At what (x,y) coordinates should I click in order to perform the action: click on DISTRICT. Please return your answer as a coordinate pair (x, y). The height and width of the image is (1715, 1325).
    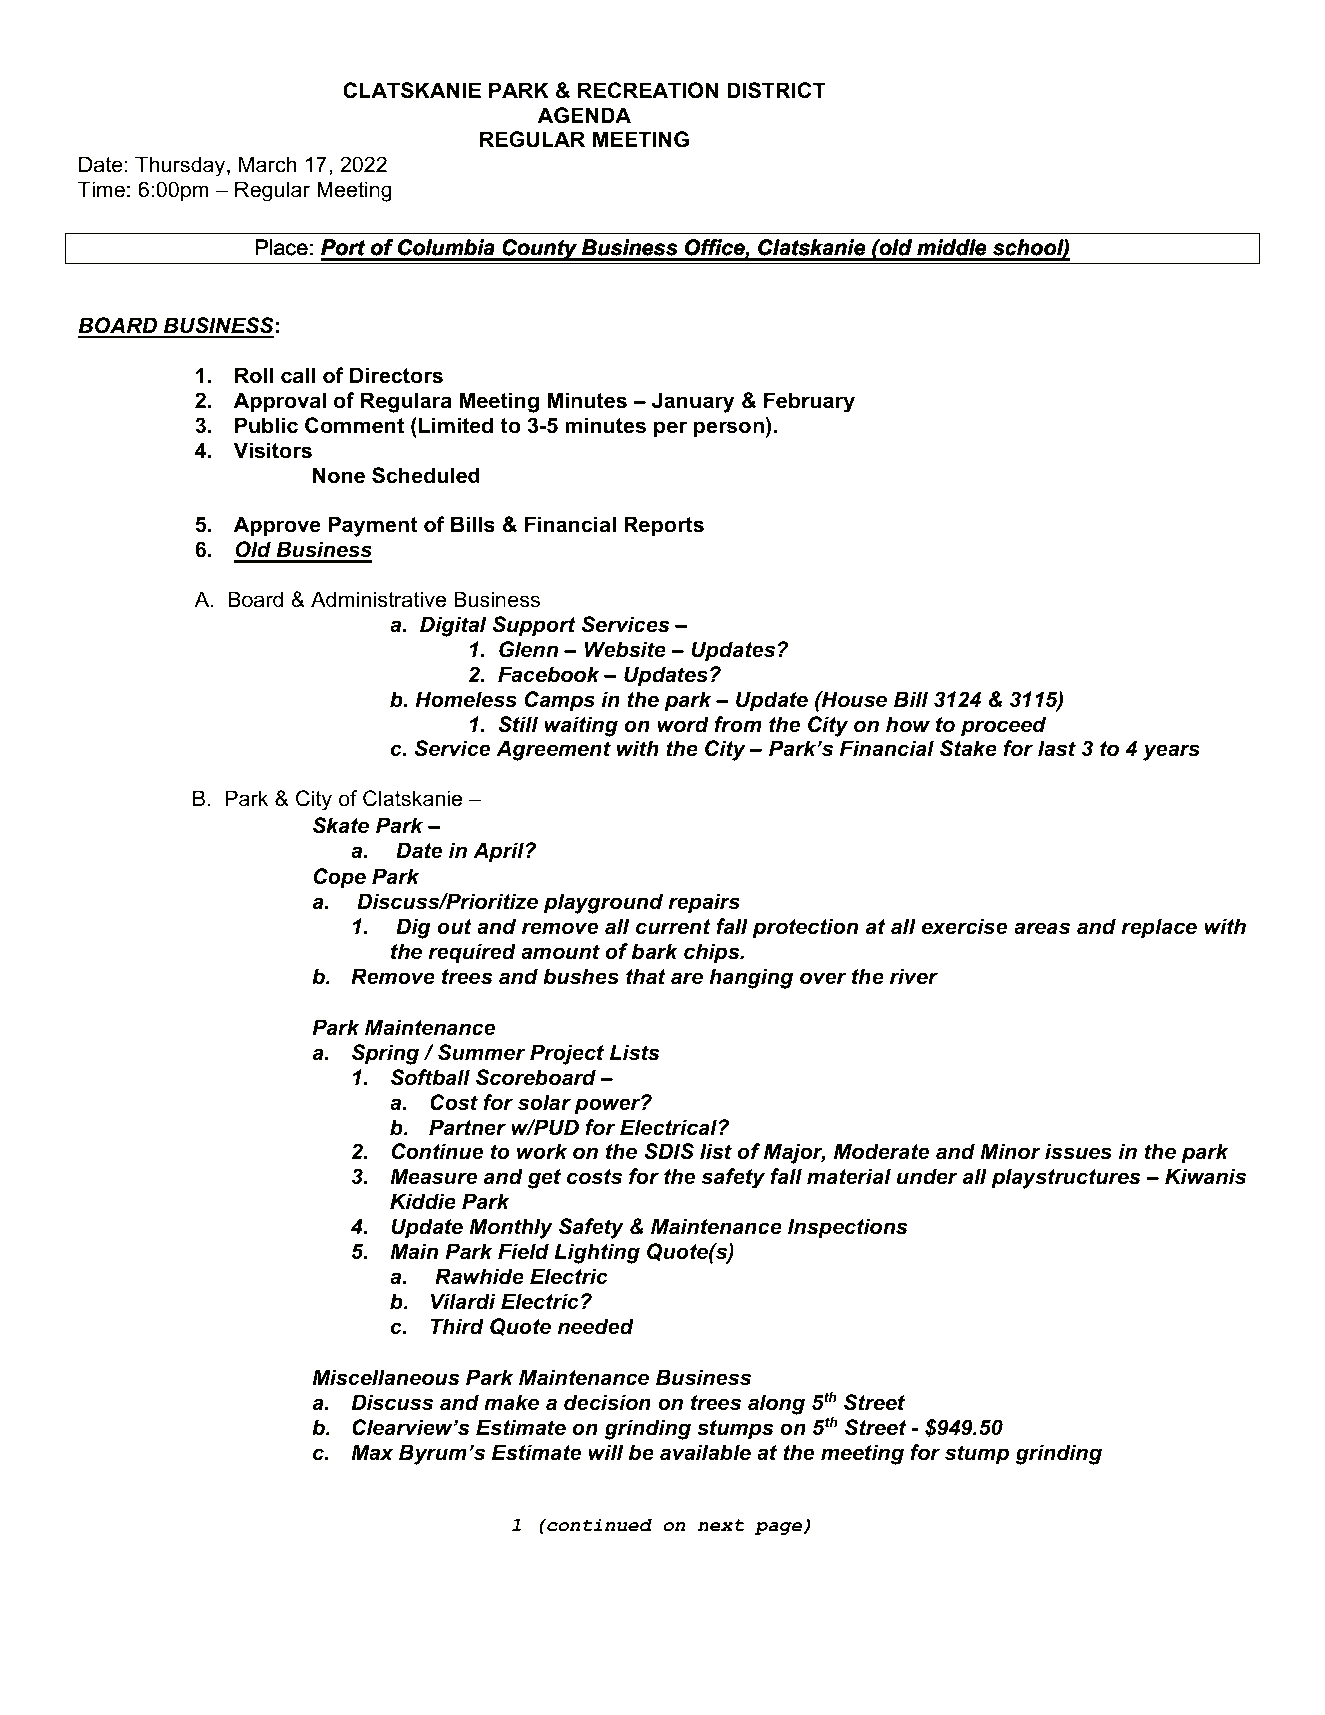
    Looking at the image, I should click on (776, 90).
